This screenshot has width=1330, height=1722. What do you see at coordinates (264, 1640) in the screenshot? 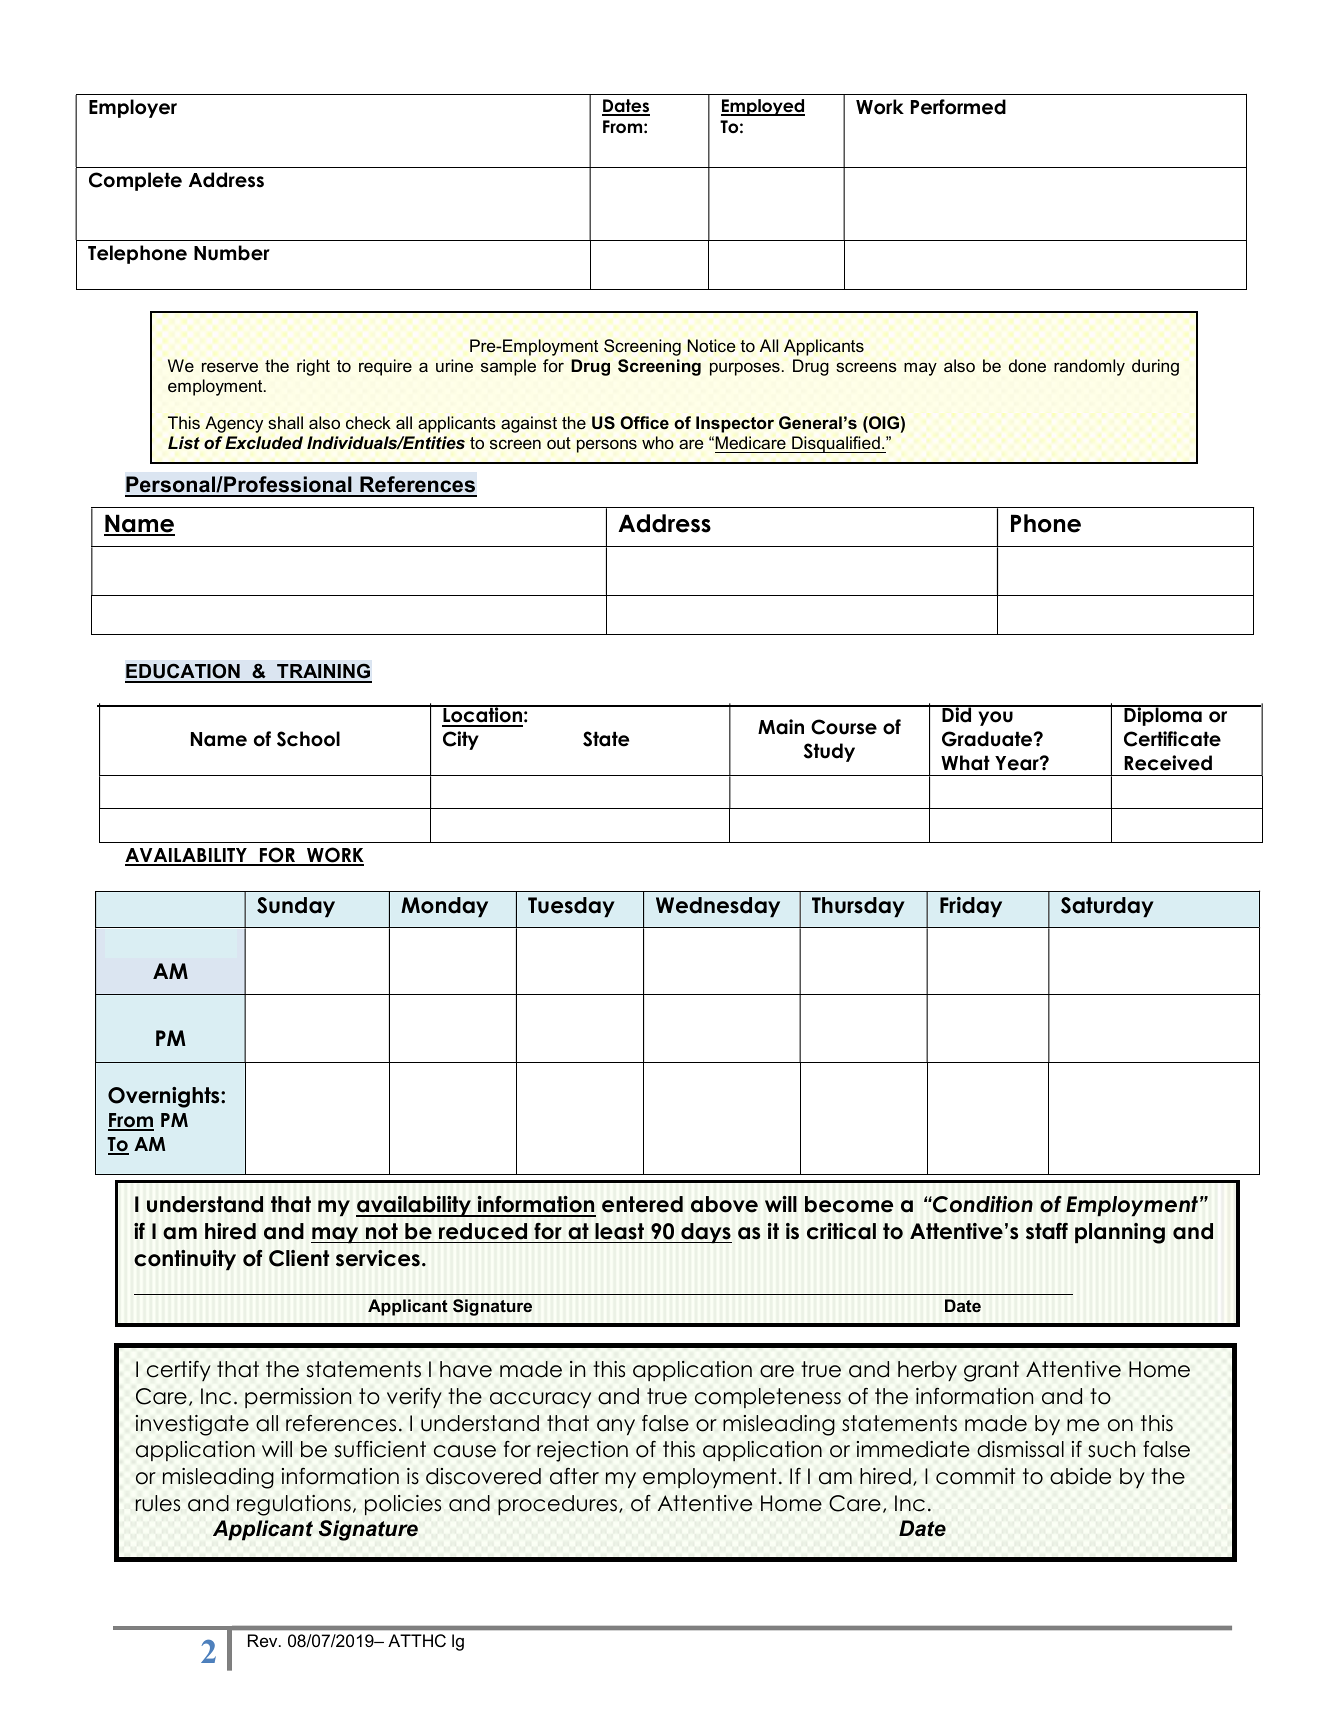
I see `Rev` at bounding box center [264, 1640].
